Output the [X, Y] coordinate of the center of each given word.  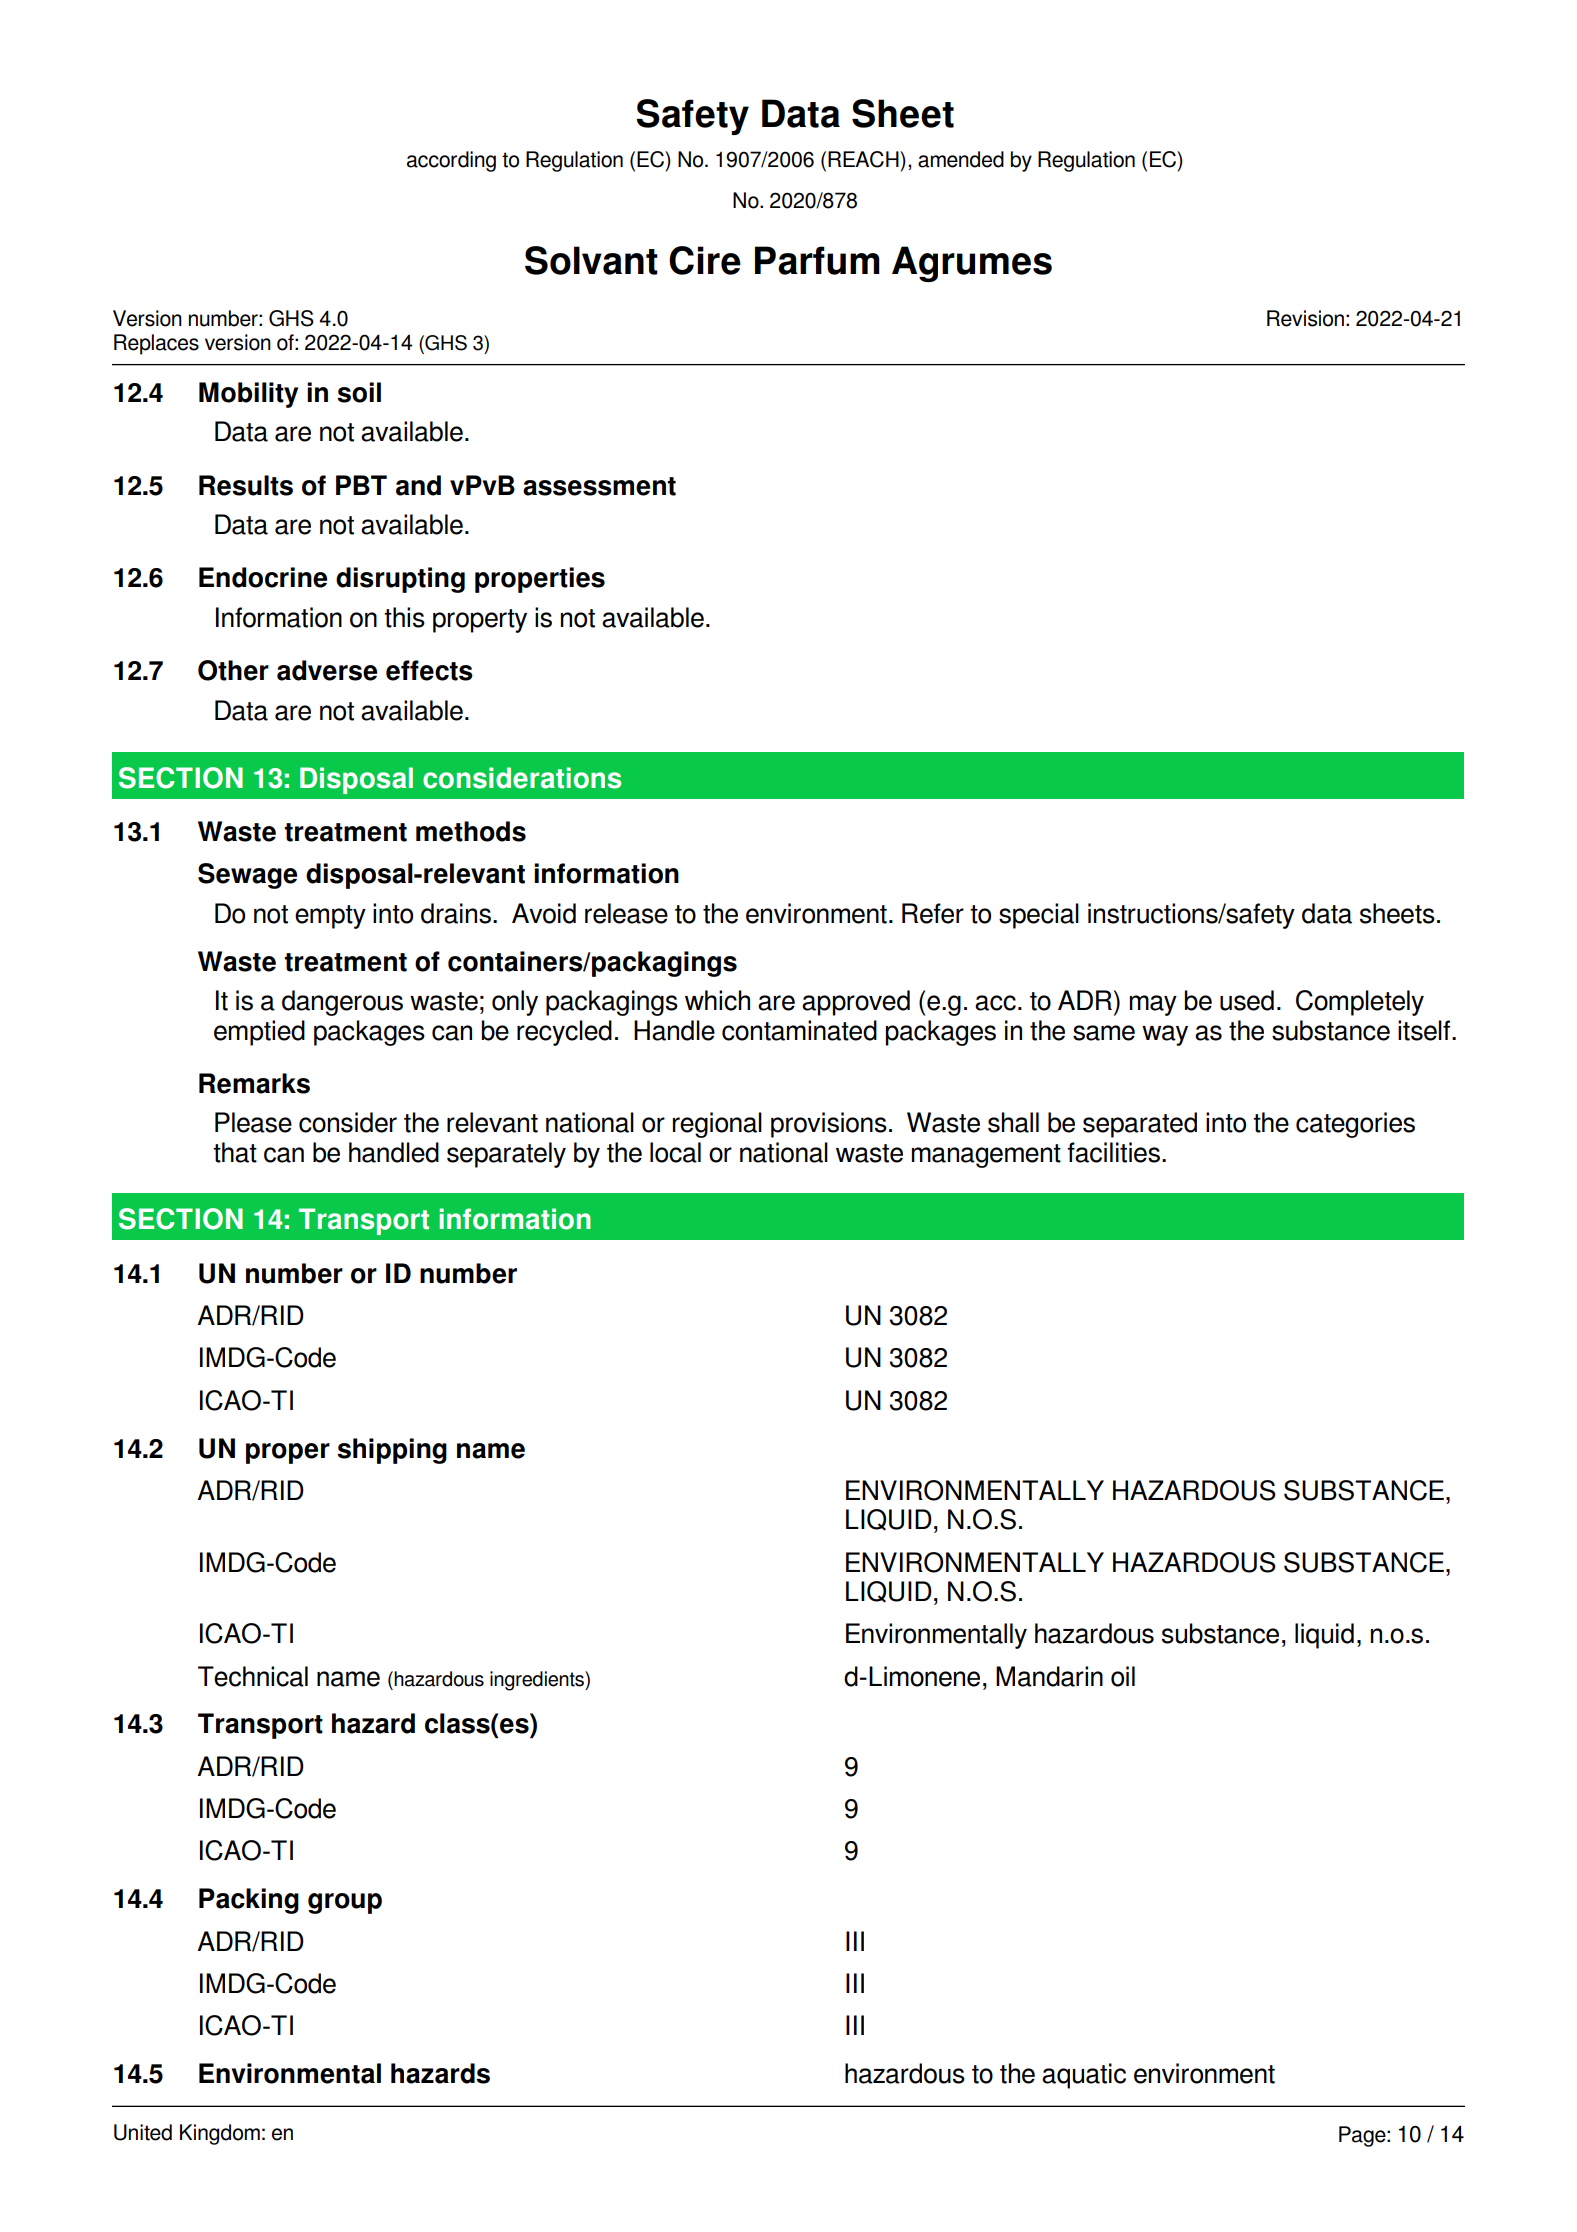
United [143, 2132]
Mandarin [1049, 1676]
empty [330, 917]
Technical [253, 1676]
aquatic [1084, 2076]
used [1247, 1000]
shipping [392, 1451]
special [1039, 916]
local [675, 1152]
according [451, 161]
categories [1355, 1125]
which [717, 1000]
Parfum [817, 260]
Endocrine [263, 577]
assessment [599, 486]
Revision [1305, 318]
